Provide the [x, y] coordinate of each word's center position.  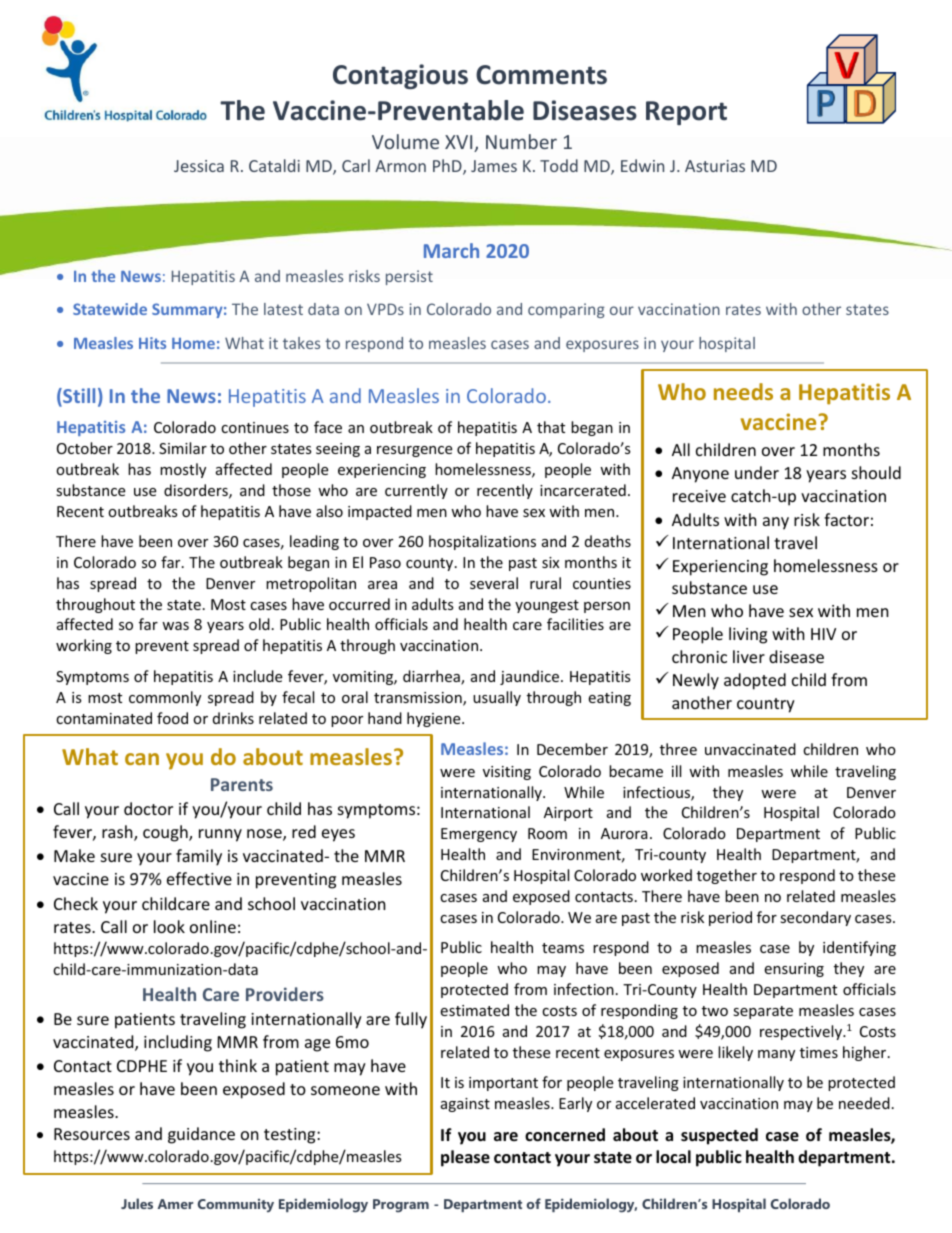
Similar [183, 448]
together [727, 876]
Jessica [199, 166]
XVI [460, 143]
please [465, 1158]
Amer [175, 1204]
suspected [719, 1136]
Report [686, 113]
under [757, 472]
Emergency [479, 835]
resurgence [414, 451]
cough [166, 833]
